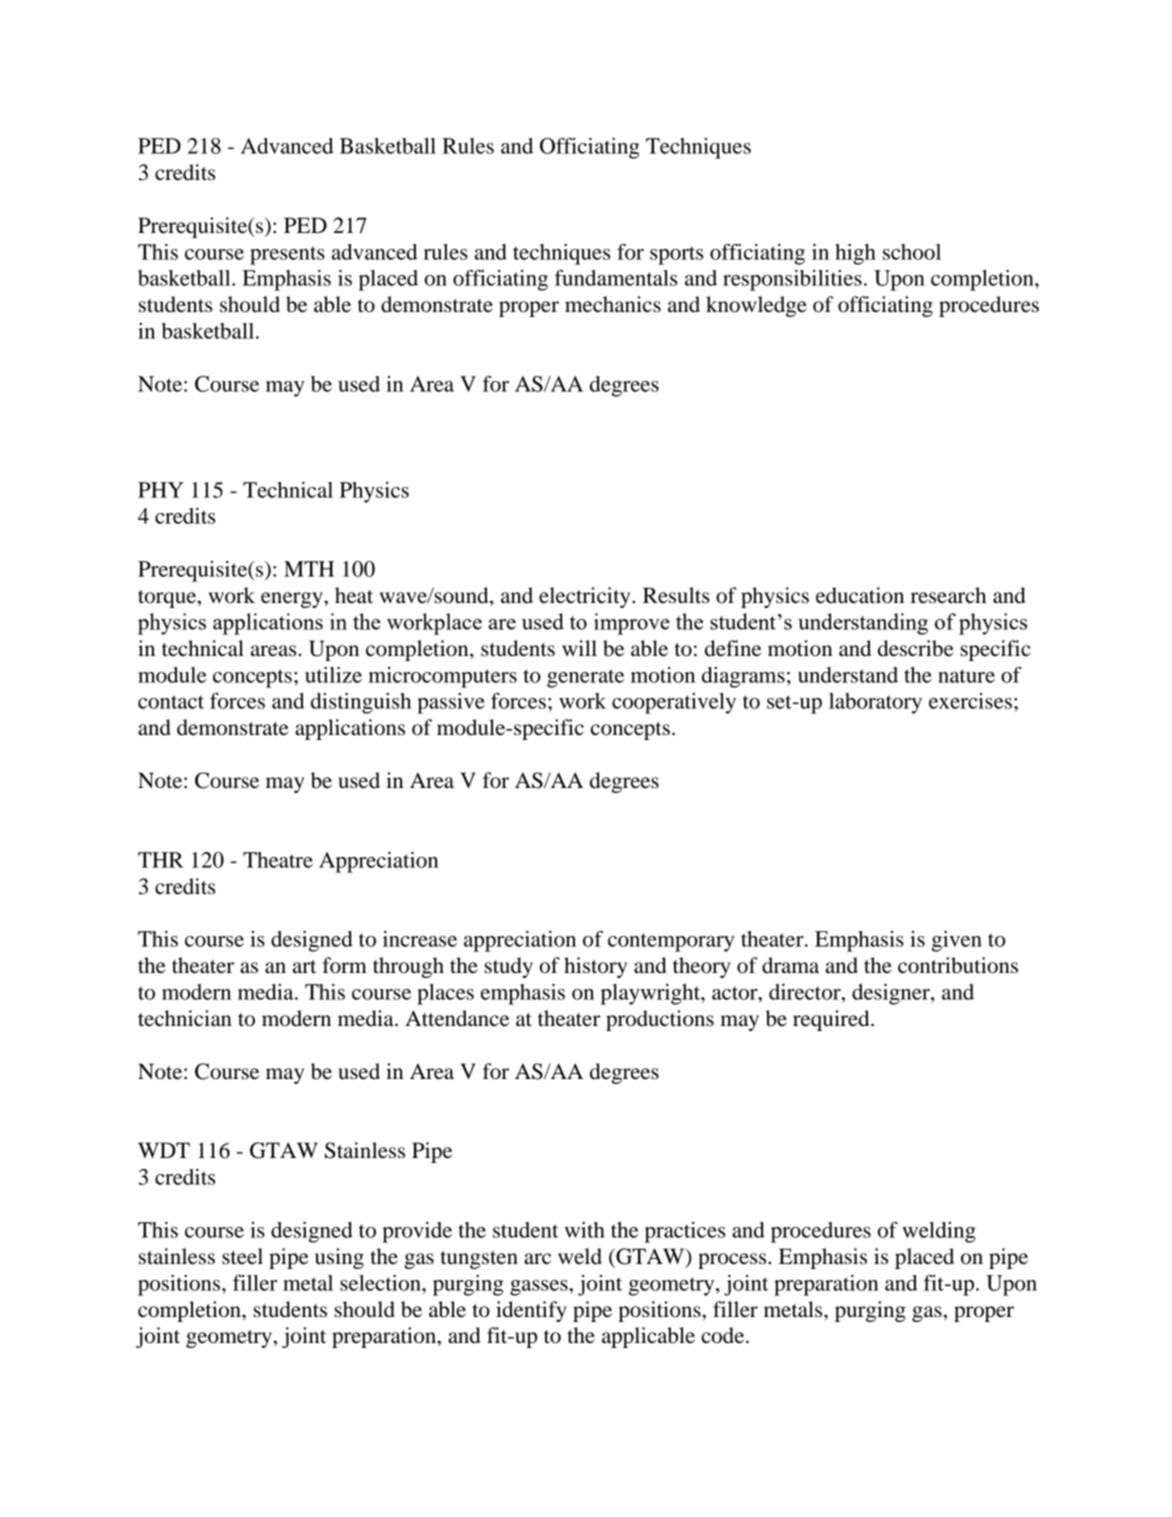 Image resolution: width=1172 pixels, height=1517 pixels. What do you see at coordinates (287, 255) in the image?
I see `presents` at bounding box center [287, 255].
